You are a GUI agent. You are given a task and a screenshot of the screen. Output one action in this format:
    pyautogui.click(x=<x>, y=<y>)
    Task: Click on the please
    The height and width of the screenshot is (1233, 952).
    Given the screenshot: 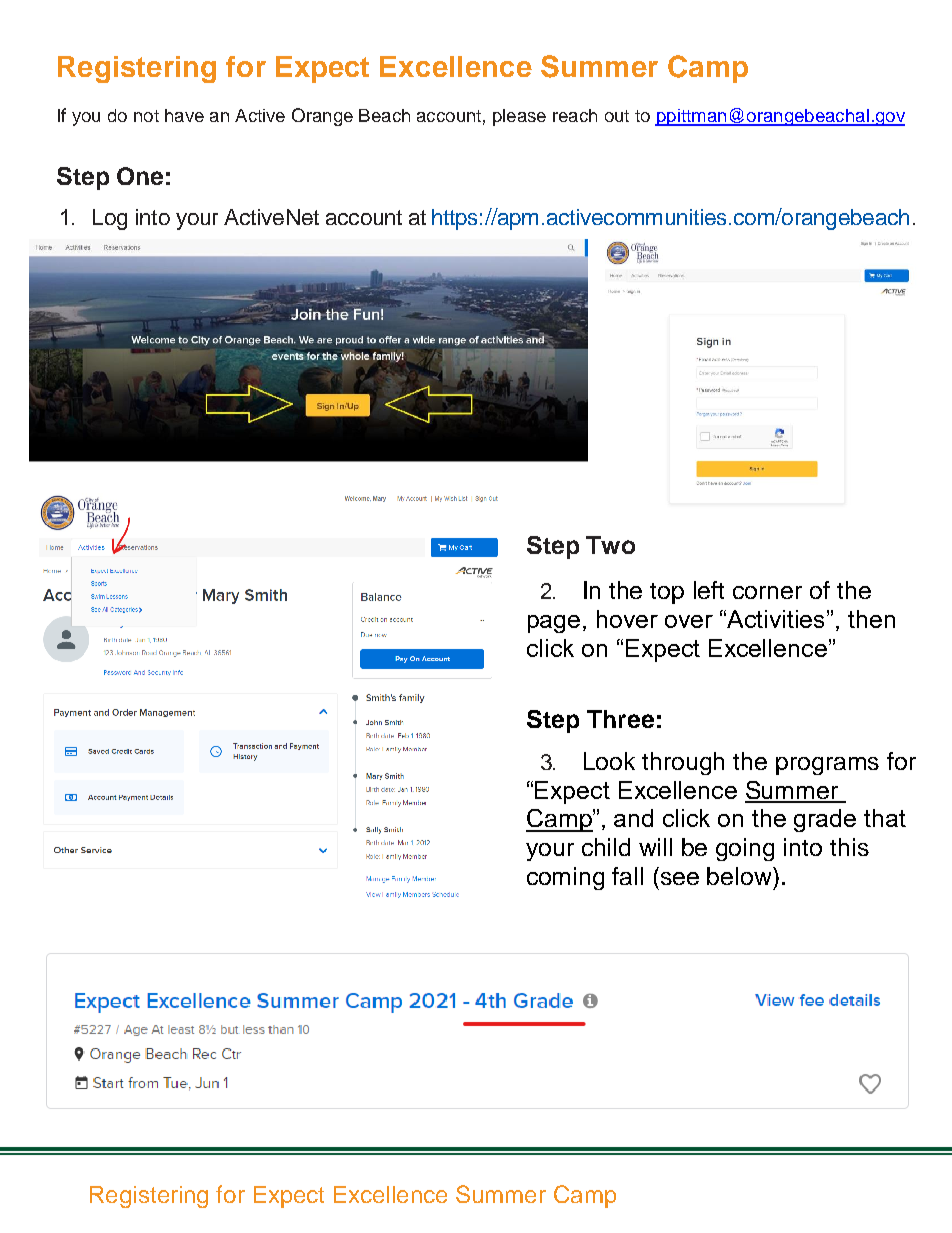 What is the action you would take?
    pyautogui.click(x=519, y=117)
